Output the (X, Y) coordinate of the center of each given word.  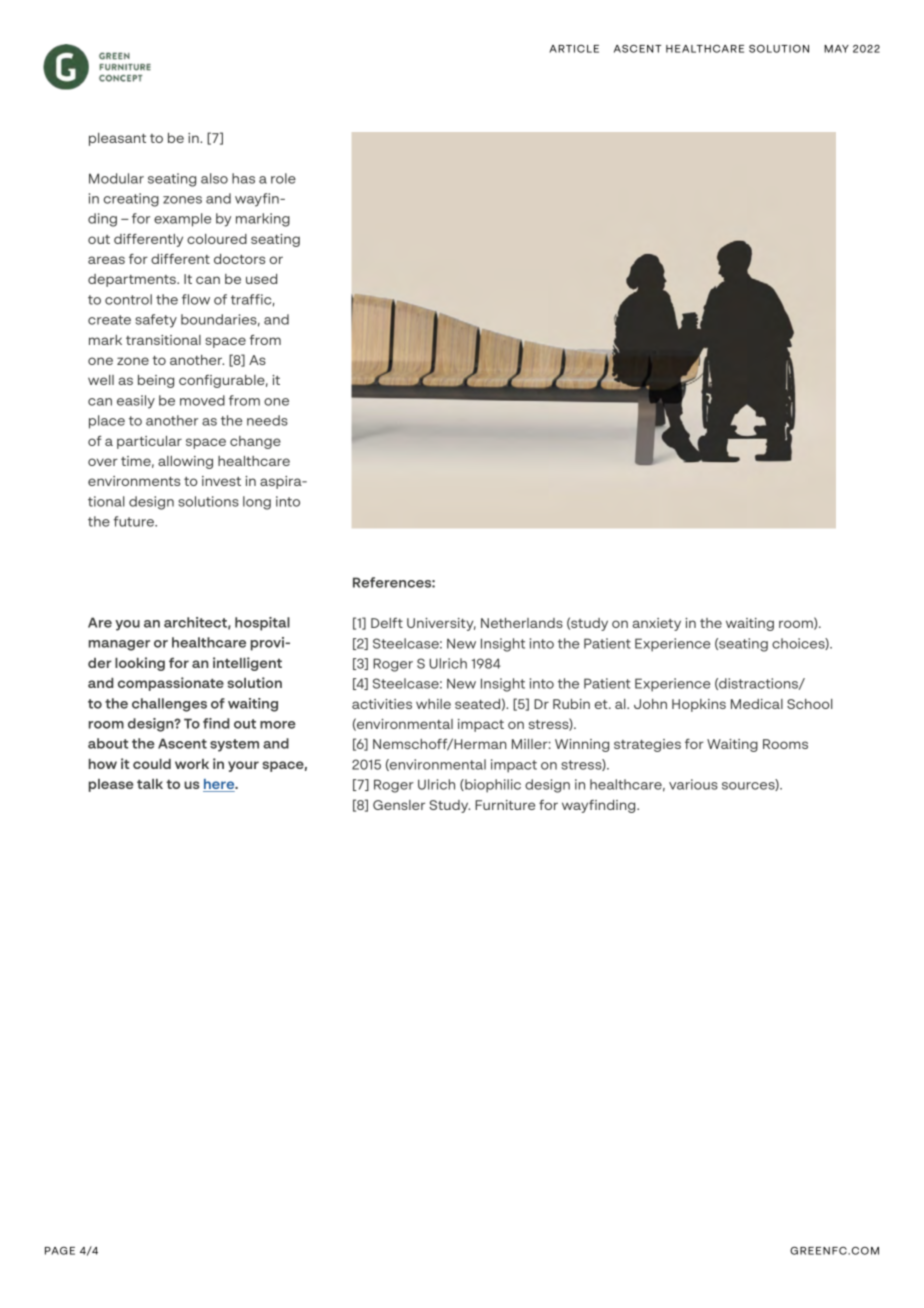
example (182, 220)
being (156, 381)
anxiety (657, 624)
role (283, 178)
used (261, 279)
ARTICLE (574, 49)
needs (267, 420)
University (441, 624)
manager (119, 645)
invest (221, 481)
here (220, 785)
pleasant (117, 139)
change (255, 442)
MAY (836, 49)
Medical (757, 704)
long (257, 503)
